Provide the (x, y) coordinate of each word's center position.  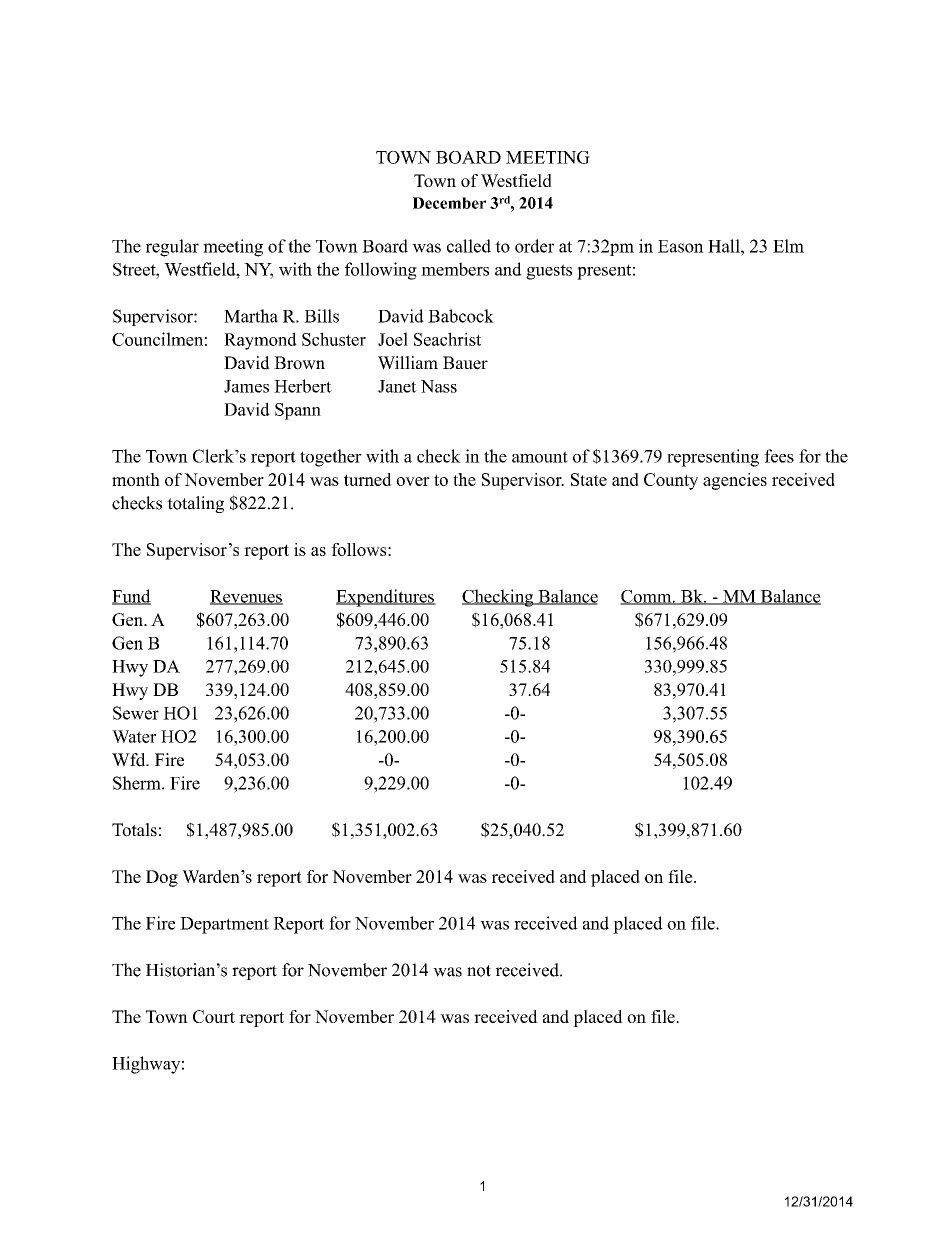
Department (224, 925)
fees (779, 456)
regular (172, 248)
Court (214, 1016)
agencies (735, 481)
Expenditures (386, 598)
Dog (162, 878)
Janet (397, 386)
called (469, 246)
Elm (788, 246)
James (246, 386)
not (479, 971)
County (671, 481)
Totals (134, 830)
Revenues (246, 597)
